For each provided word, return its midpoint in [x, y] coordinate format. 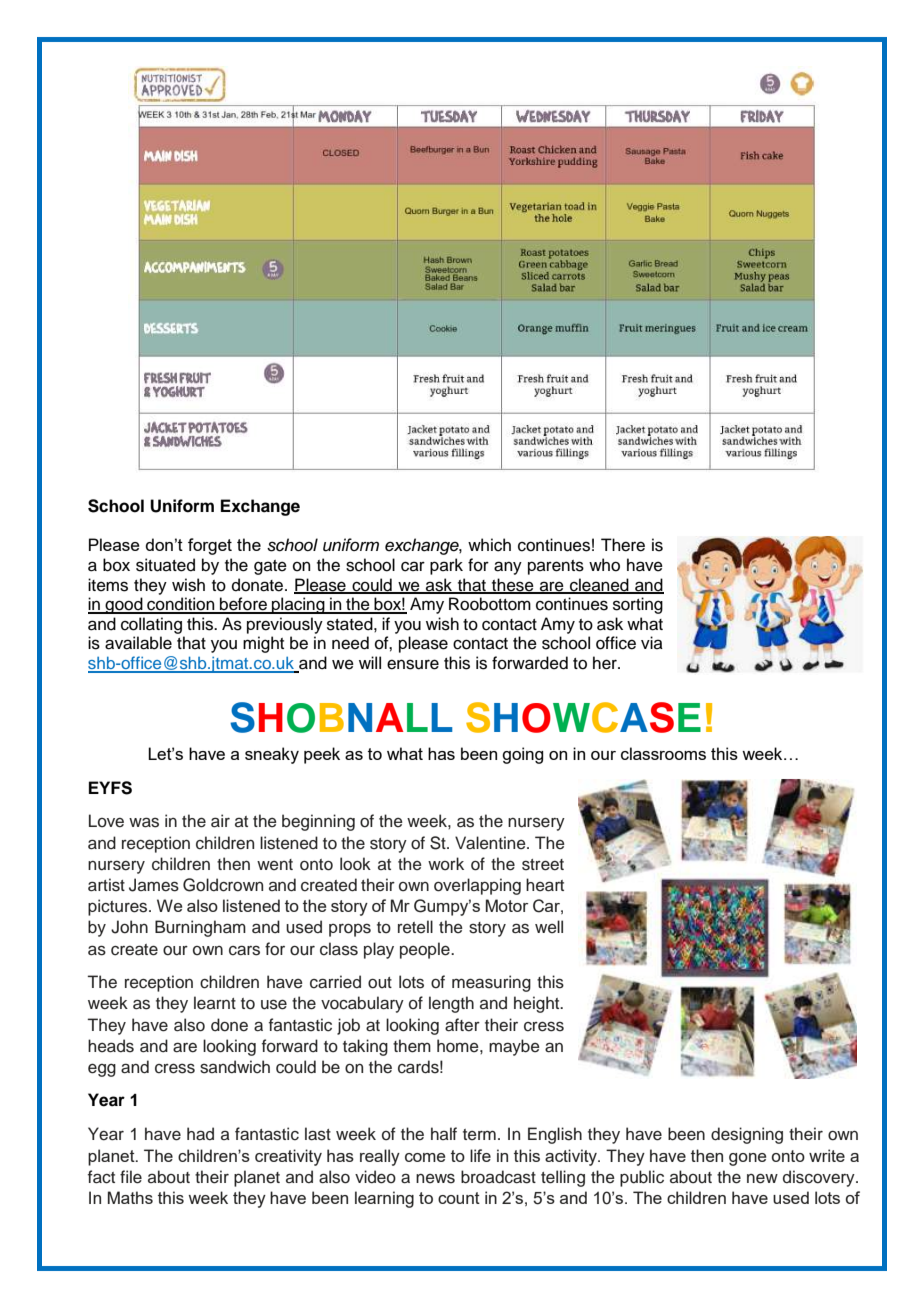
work [446, 864]
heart [545, 885]
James [154, 885]
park [446, 566]
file [131, 1177]
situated [165, 565]
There [623, 545]
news [435, 1178]
